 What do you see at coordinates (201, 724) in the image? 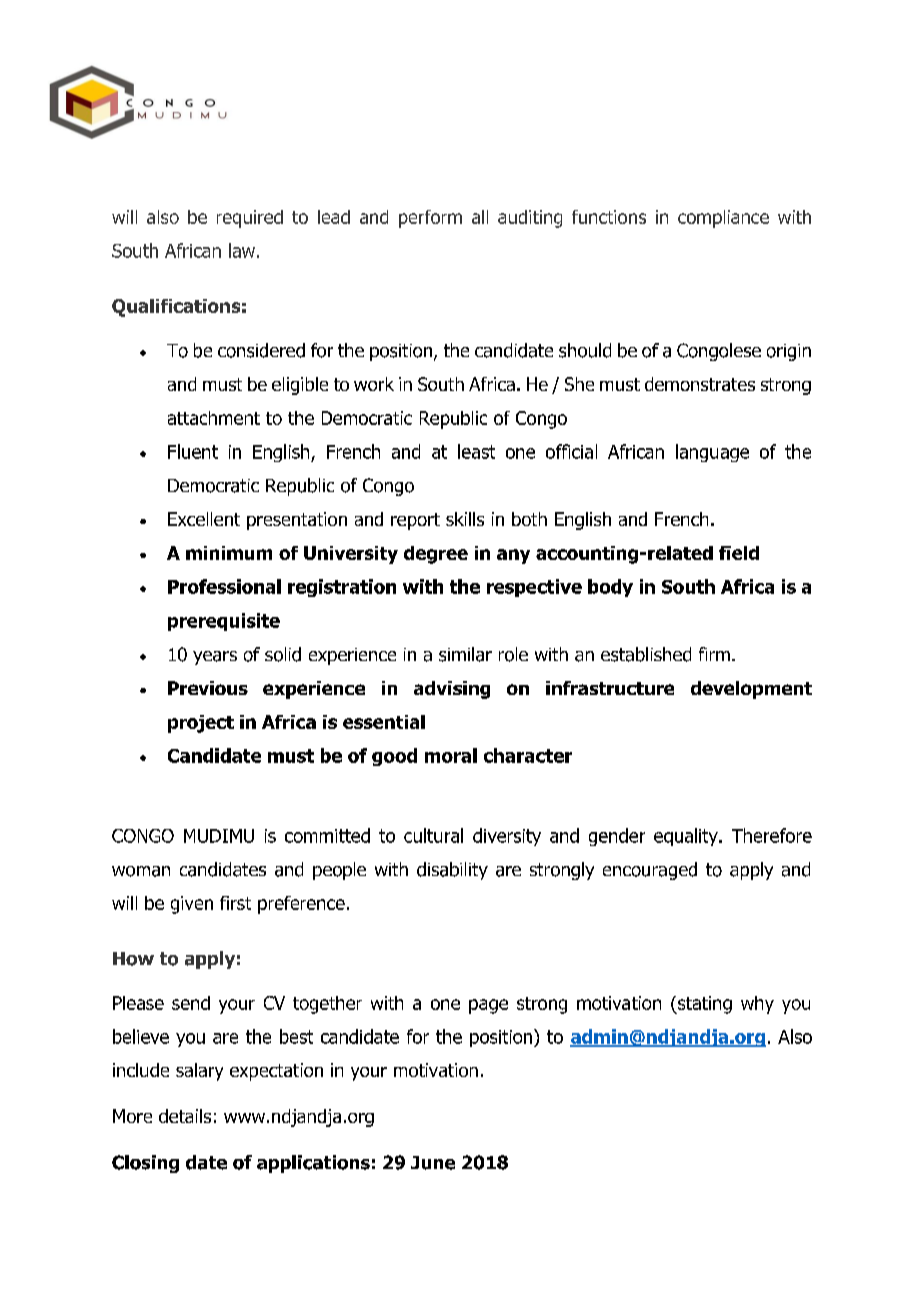
I see `project` at bounding box center [201, 724].
